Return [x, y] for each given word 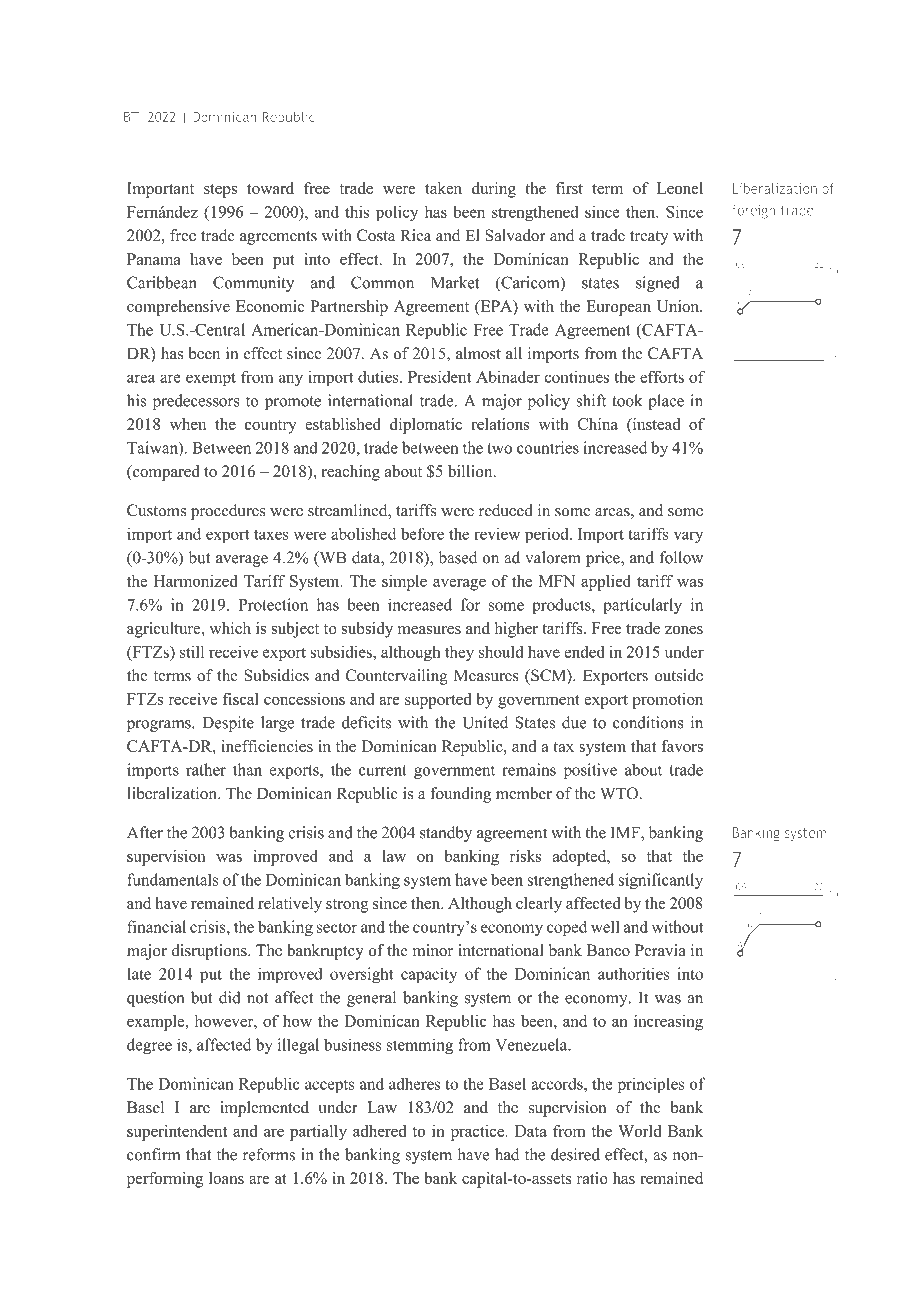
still [192, 651]
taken [443, 188]
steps [220, 191]
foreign [753, 211]
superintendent [177, 1133]
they [459, 653]
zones [684, 630]
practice [479, 1133]
